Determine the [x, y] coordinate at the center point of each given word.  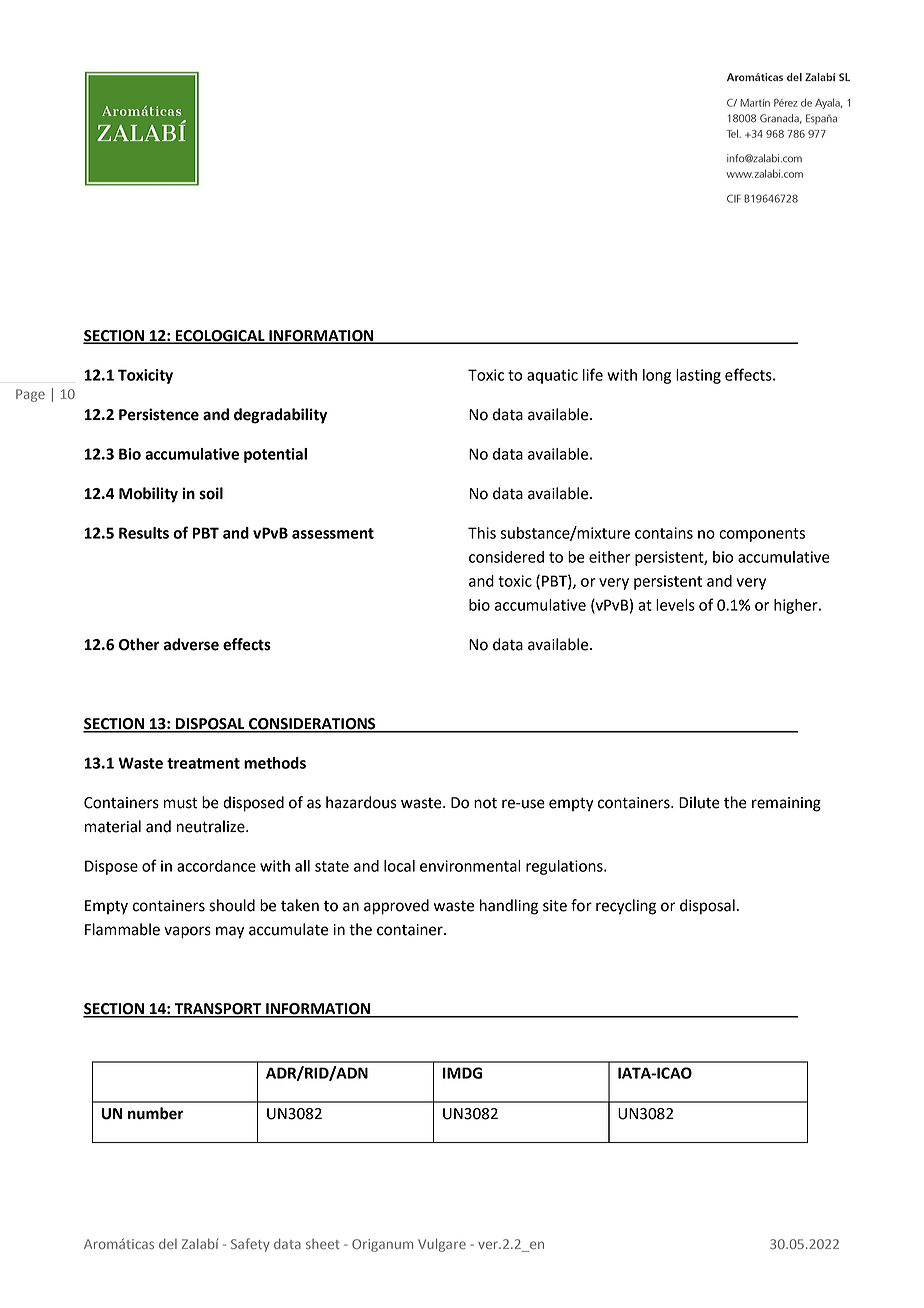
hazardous [361, 802]
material [113, 826]
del [168, 1244]
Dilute [699, 802]
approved [396, 907]
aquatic [552, 376]
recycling [626, 907]
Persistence [159, 414]
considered [506, 557]
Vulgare [442, 1245]
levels [675, 605]
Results [144, 533]
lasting [698, 376]
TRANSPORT [218, 1010]
